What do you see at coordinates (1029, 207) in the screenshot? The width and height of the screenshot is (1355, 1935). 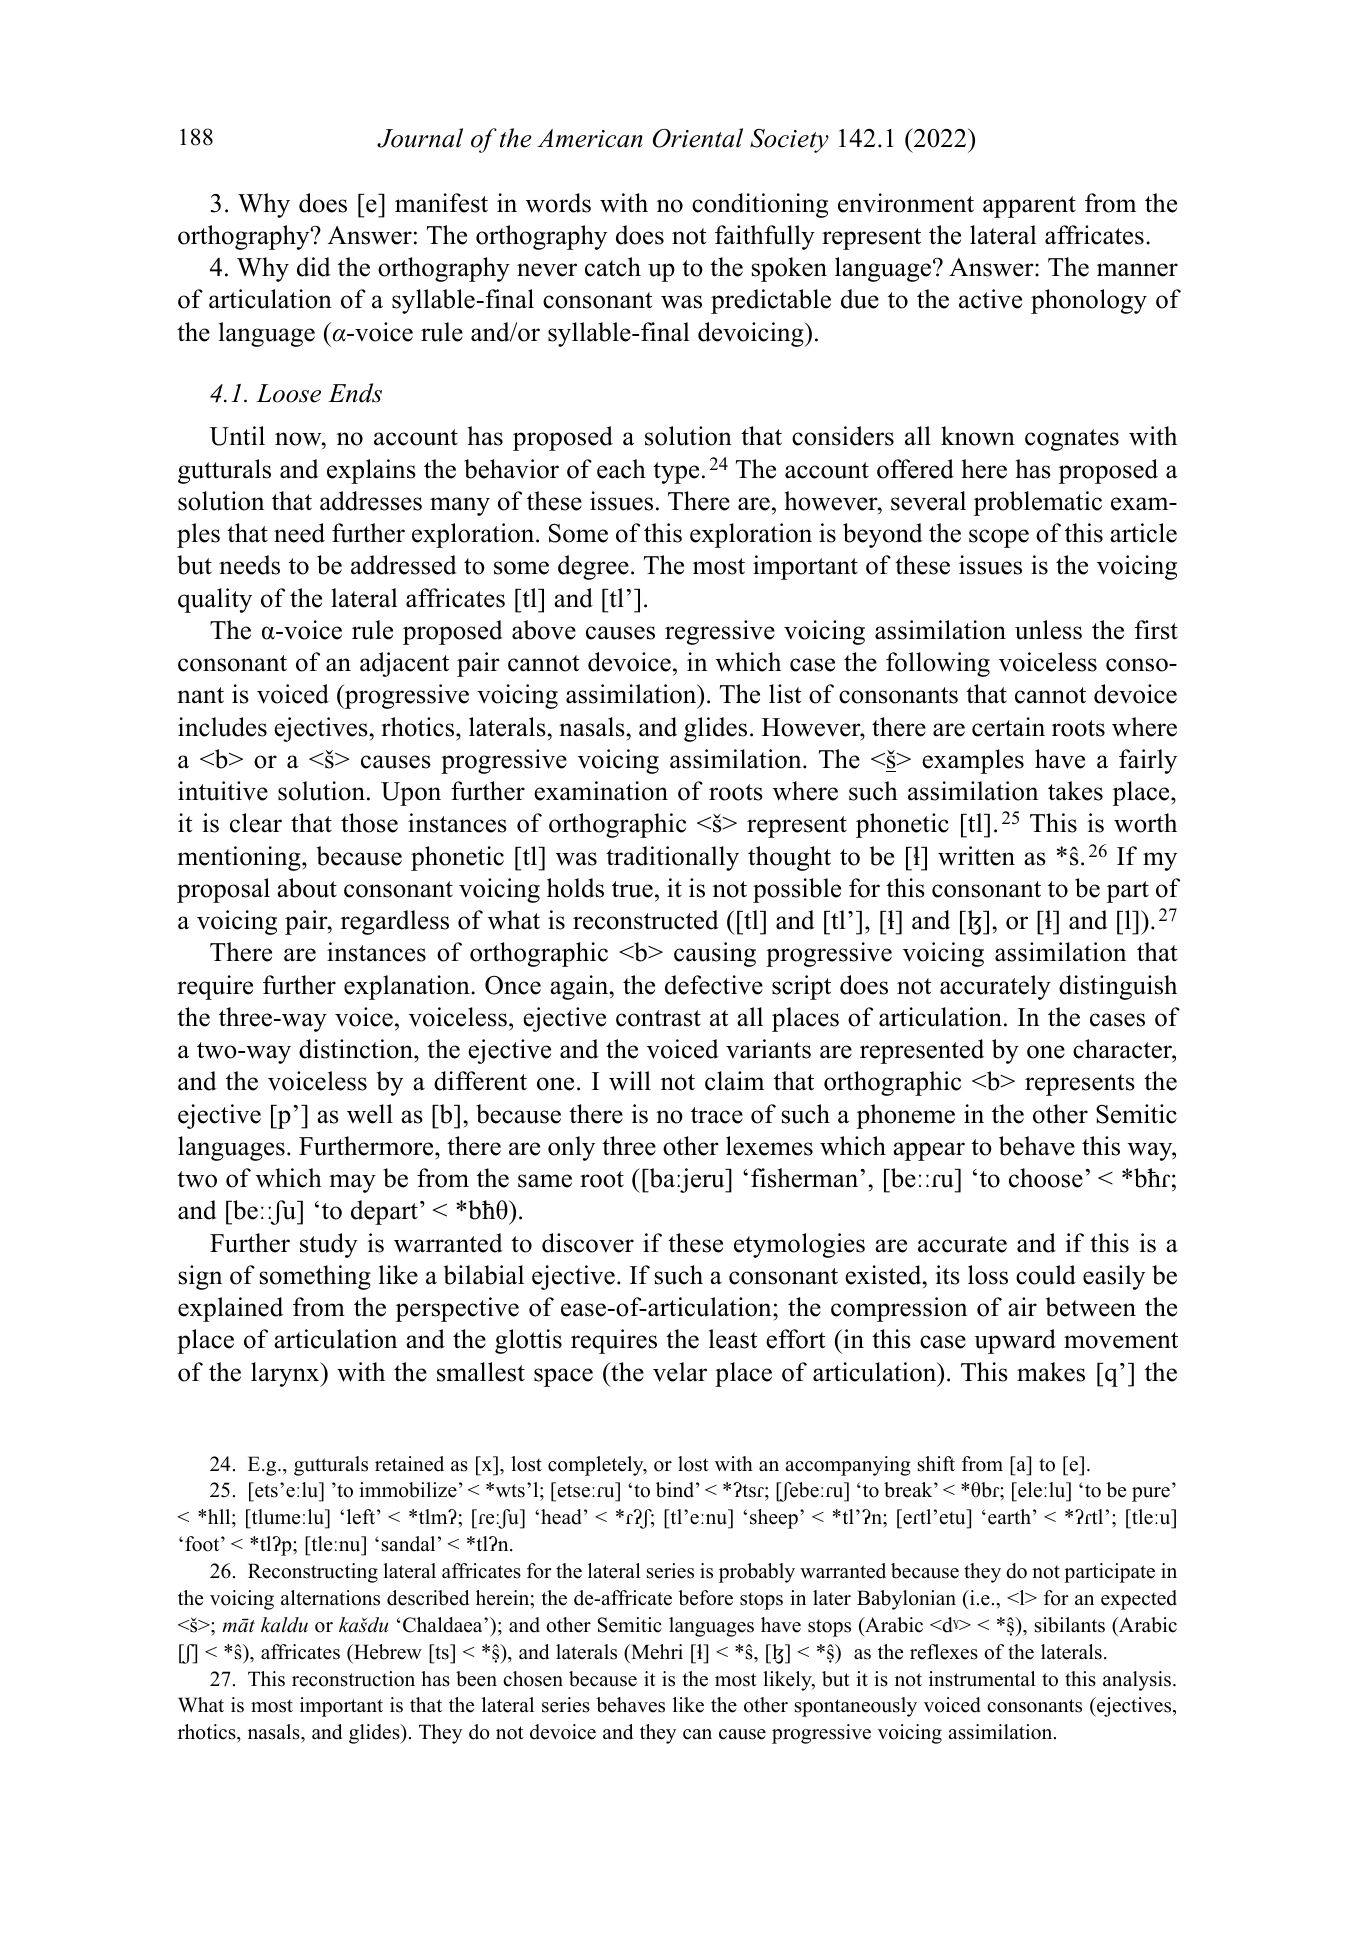 I see `apparent` at bounding box center [1029, 207].
